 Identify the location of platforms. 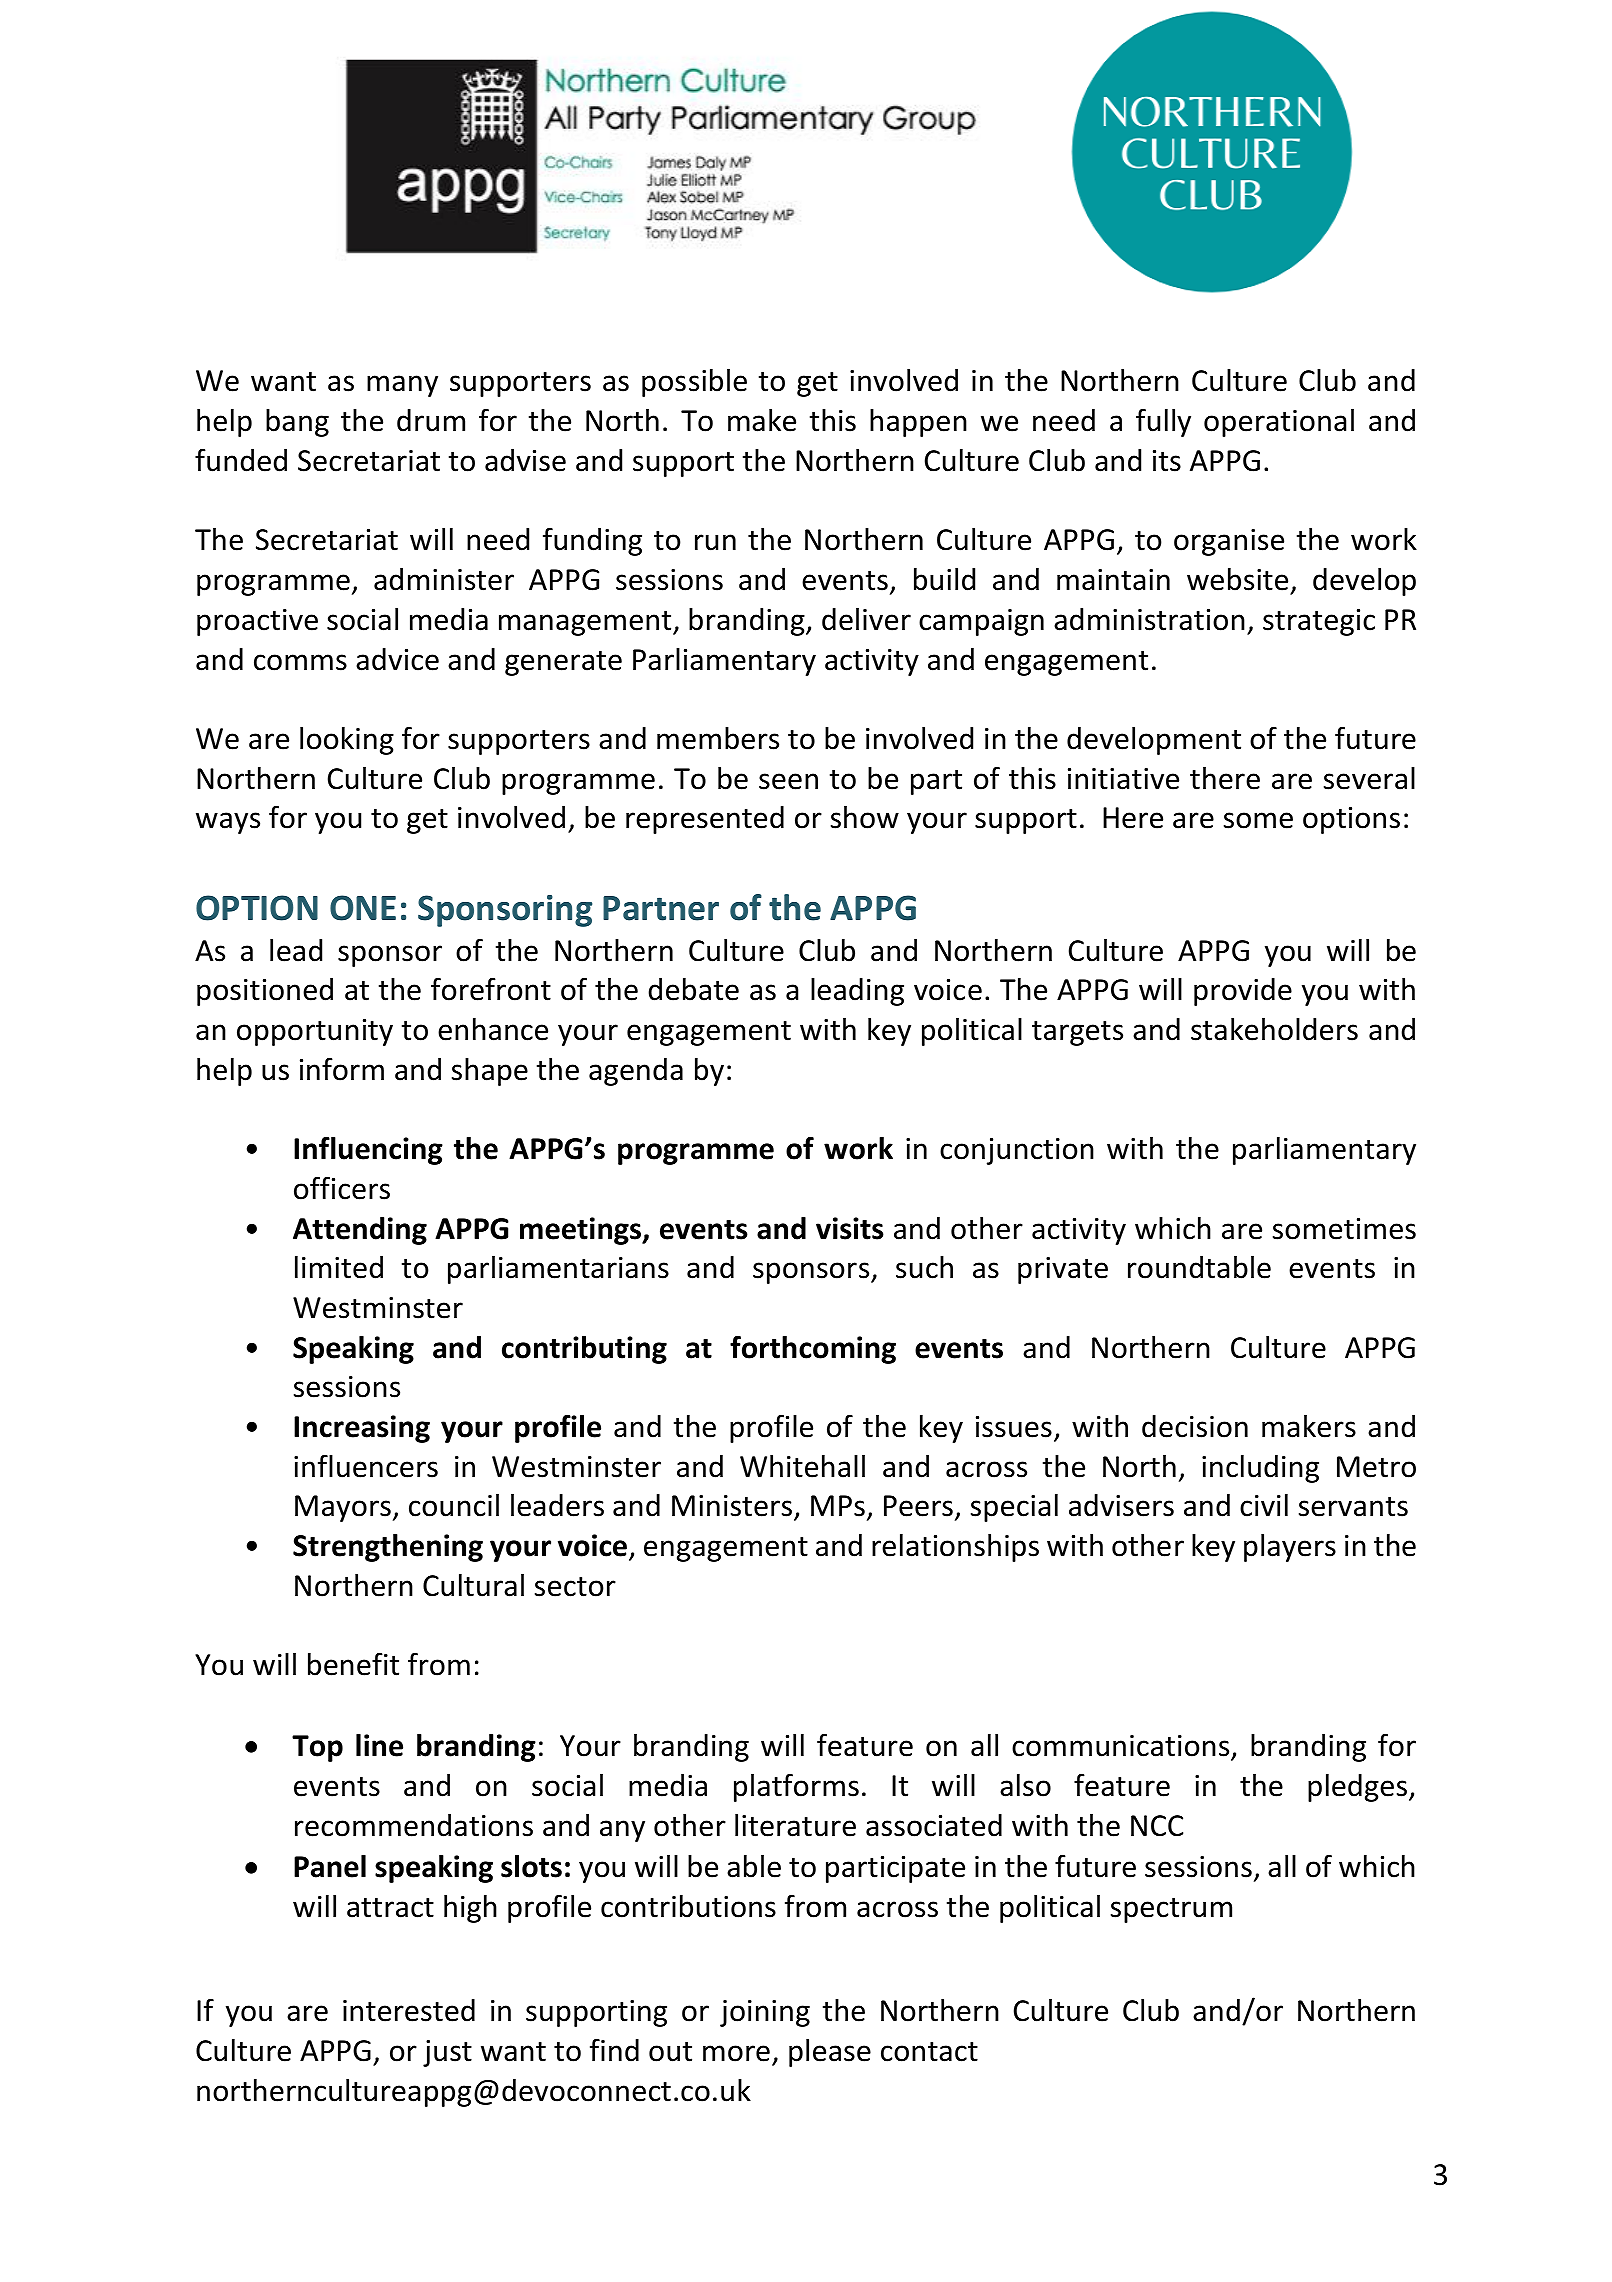
(796, 1787).
